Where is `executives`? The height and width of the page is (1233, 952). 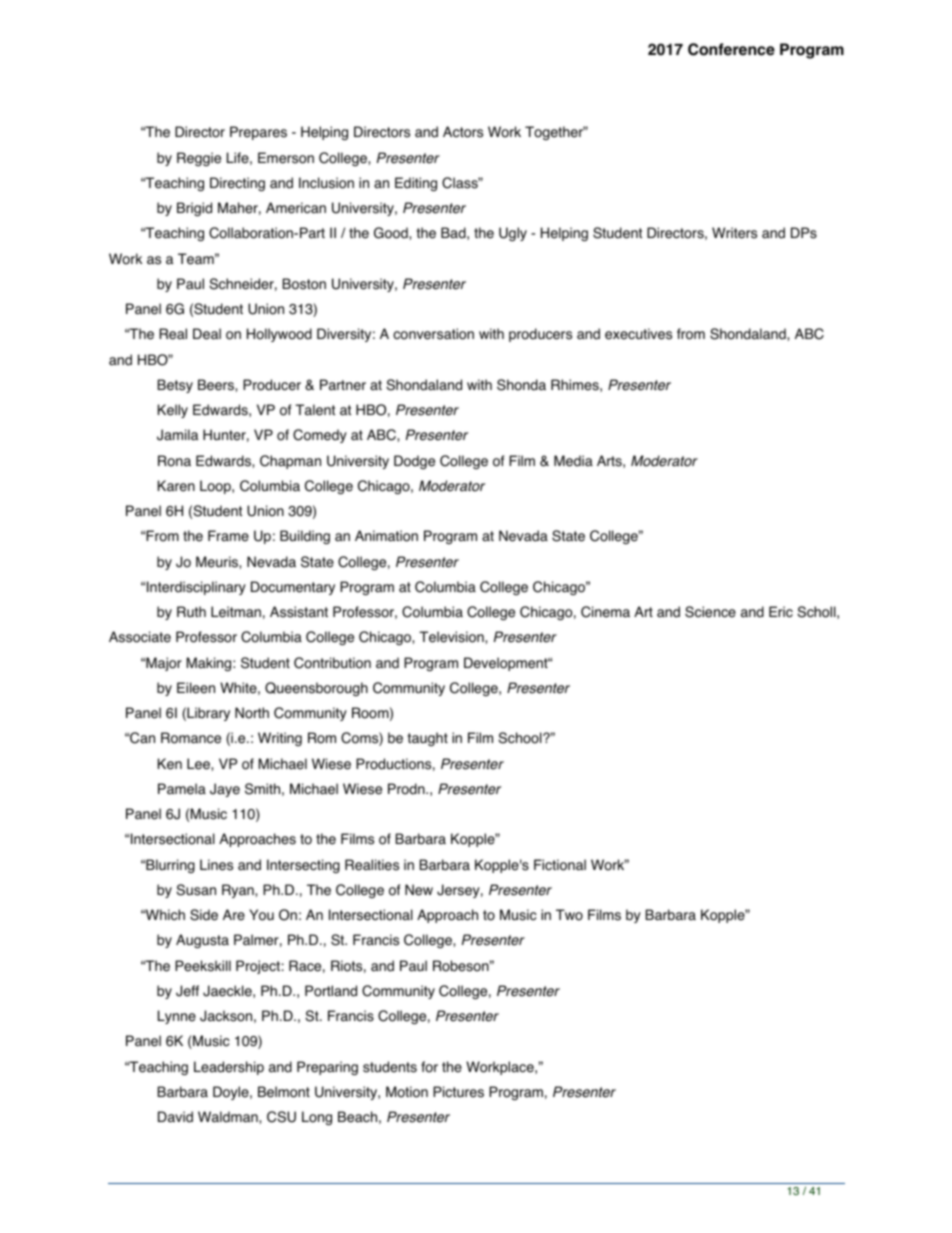
executives is located at coordinates (638, 334).
